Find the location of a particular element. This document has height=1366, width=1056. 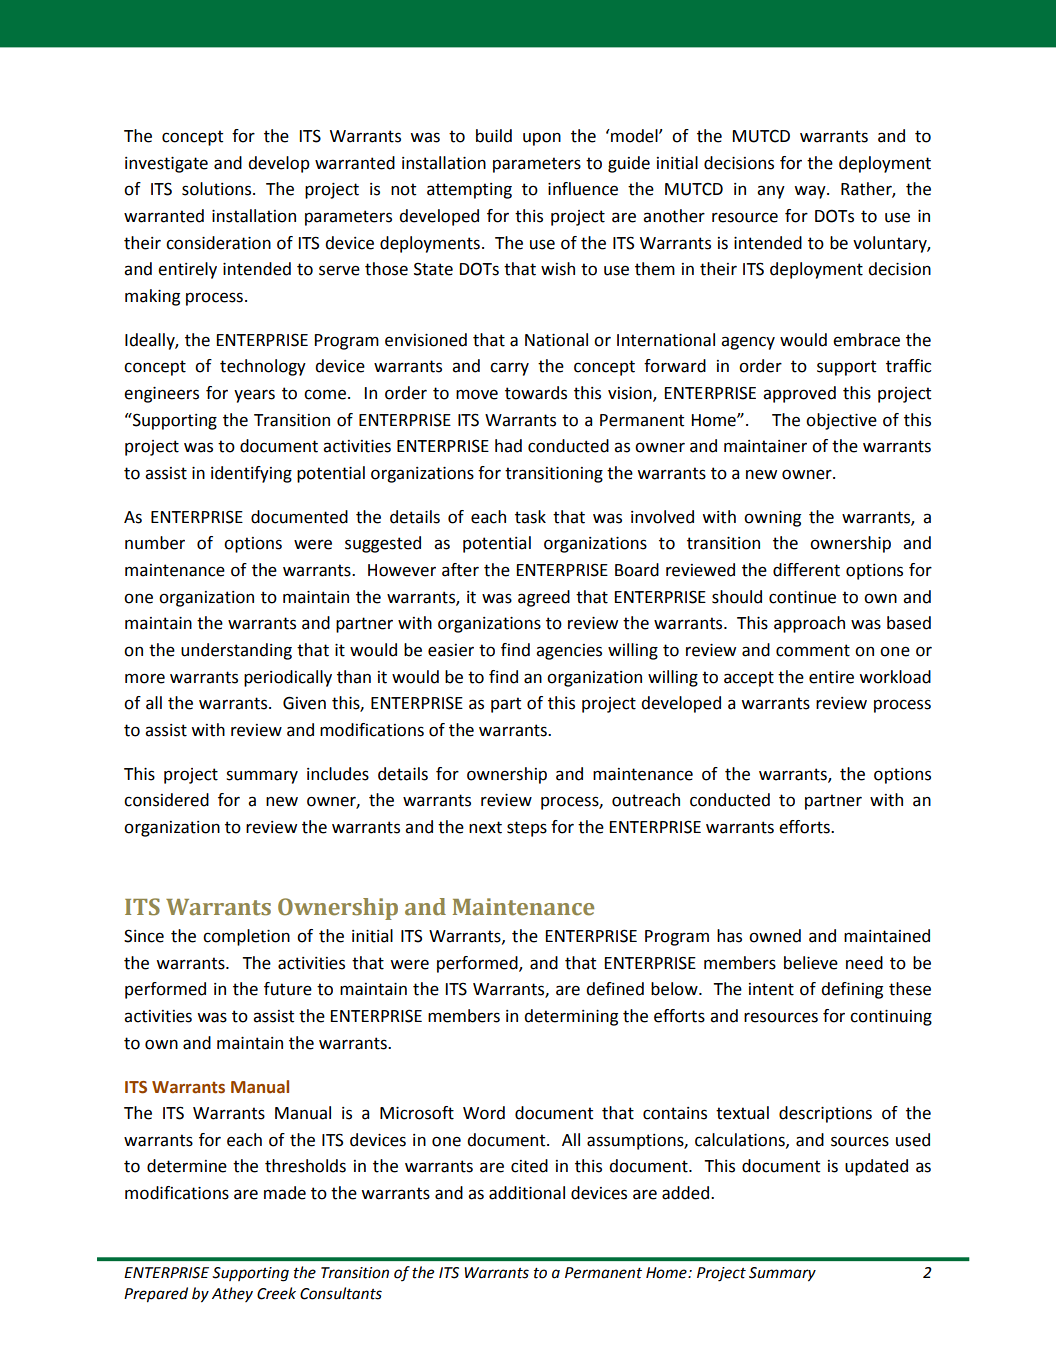

years is located at coordinates (254, 396).
